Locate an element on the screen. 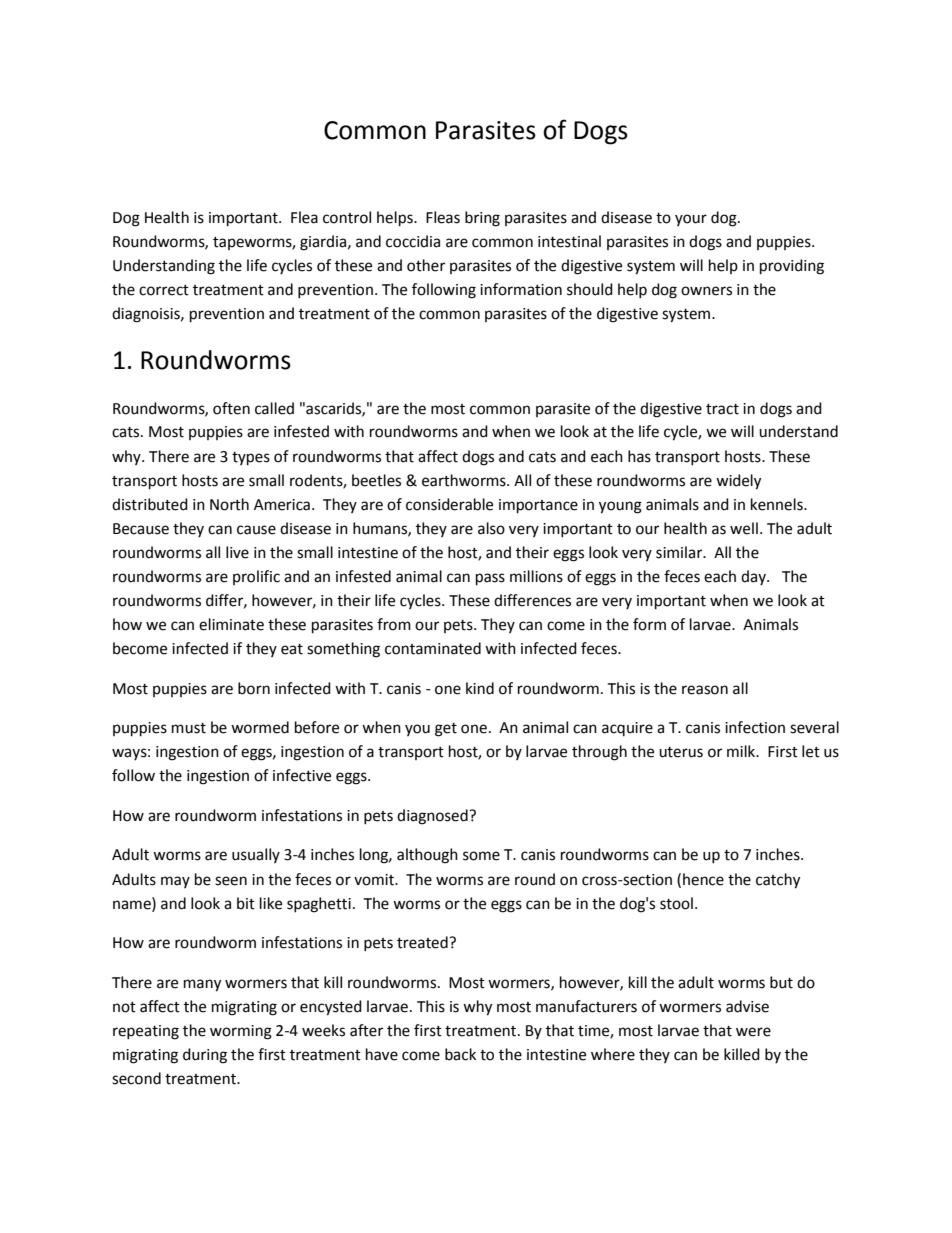 The width and height of the screenshot is (952, 1233). correct is located at coordinates (164, 290).
